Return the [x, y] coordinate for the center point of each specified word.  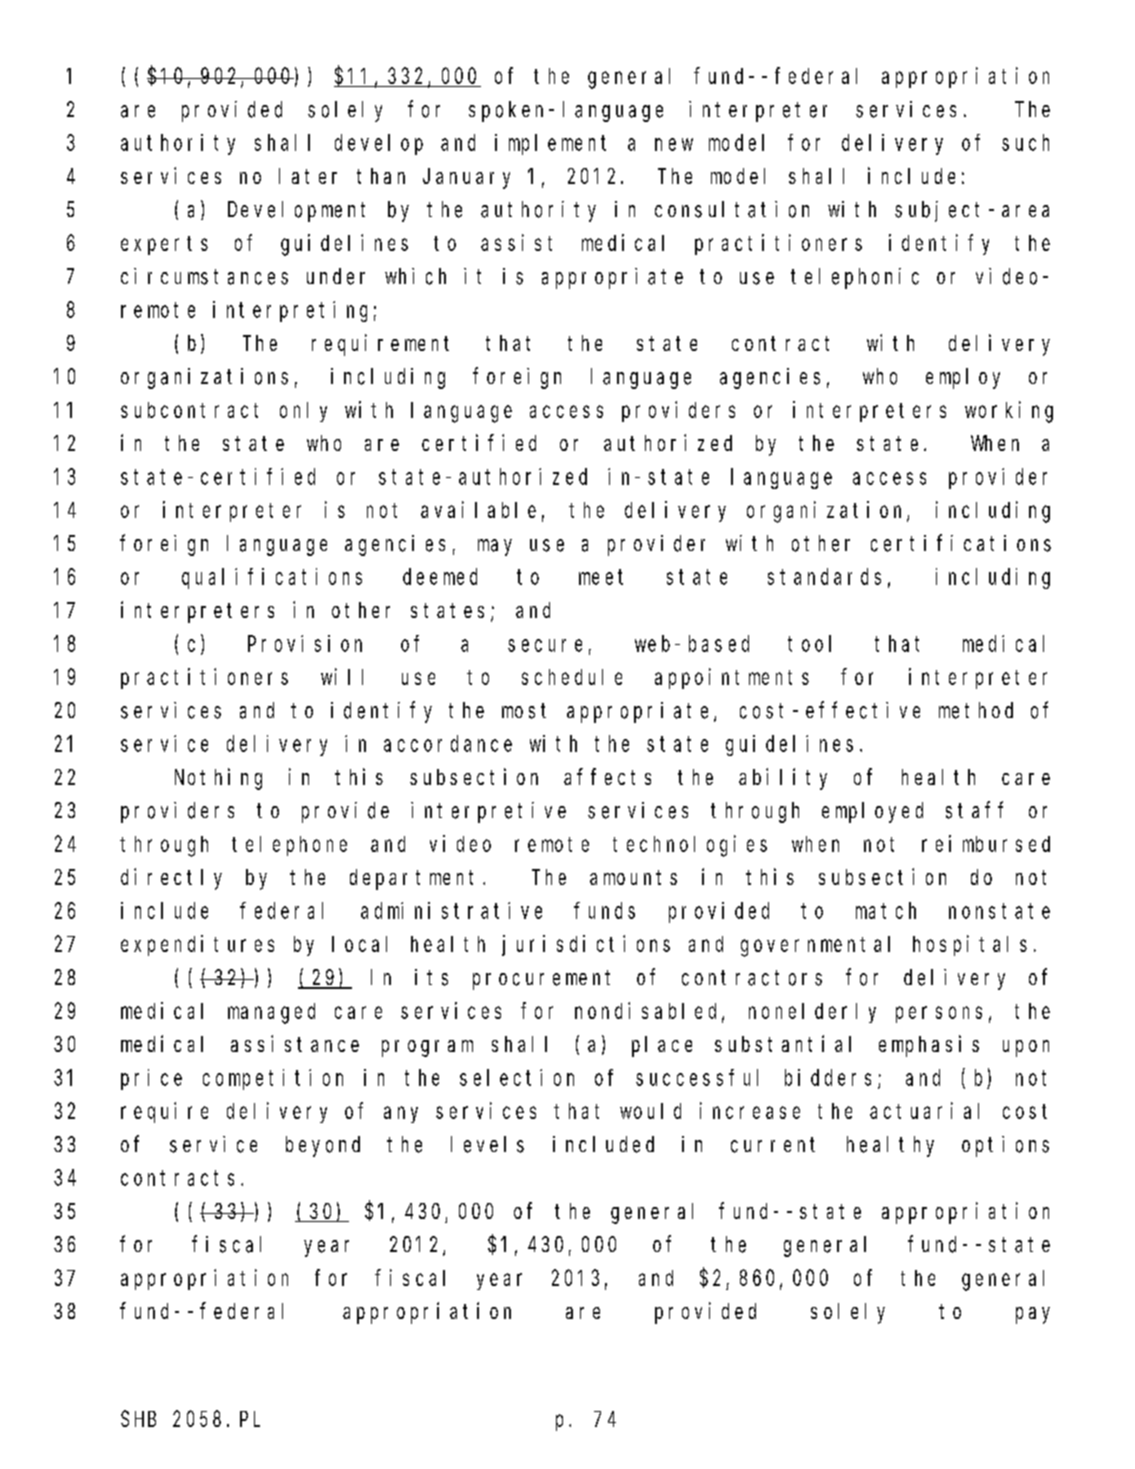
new [674, 144]
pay [1033, 1315]
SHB [138, 1419]
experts [164, 245]
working [1009, 412]
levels [487, 1144]
